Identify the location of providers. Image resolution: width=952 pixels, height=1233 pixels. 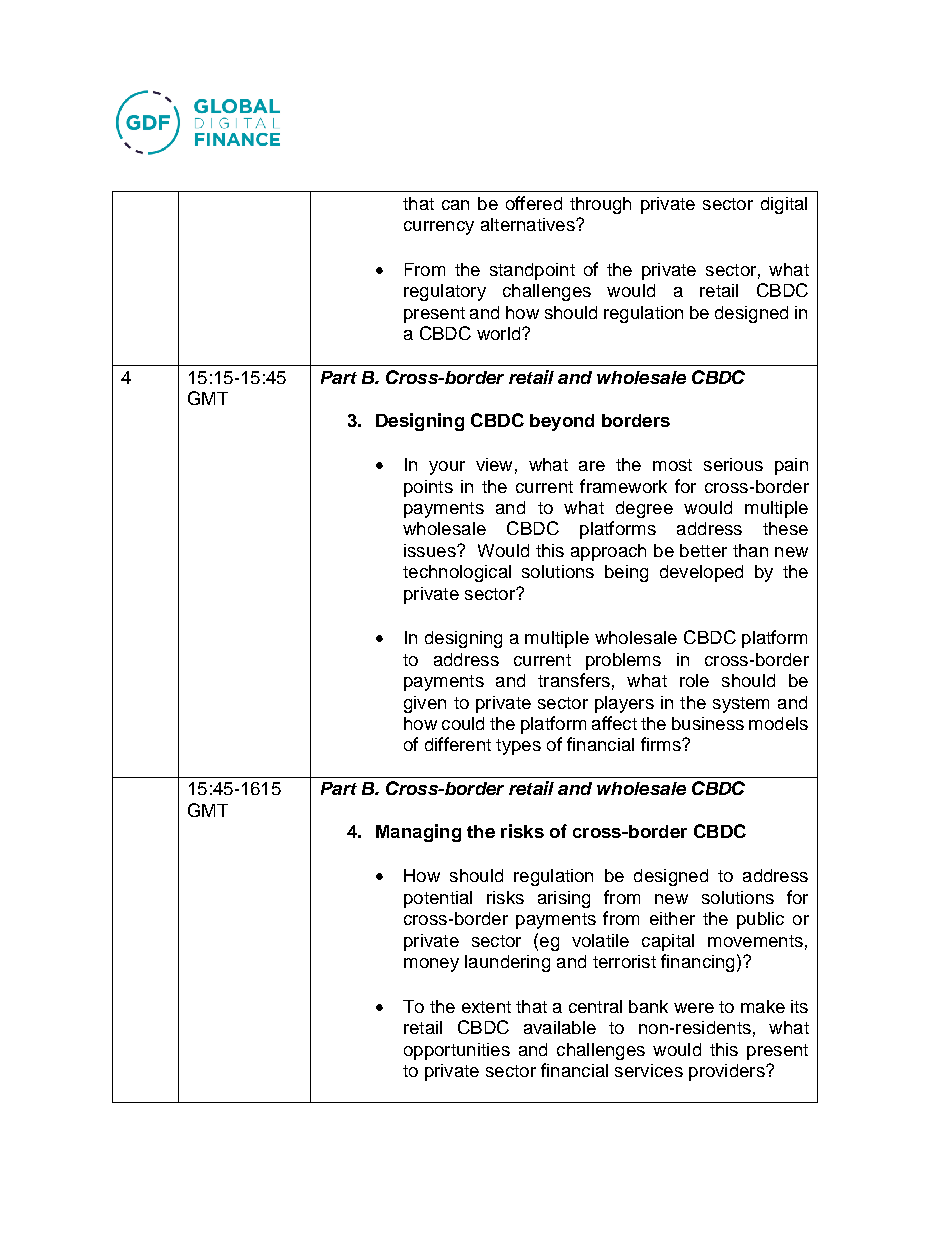
(728, 1072).
